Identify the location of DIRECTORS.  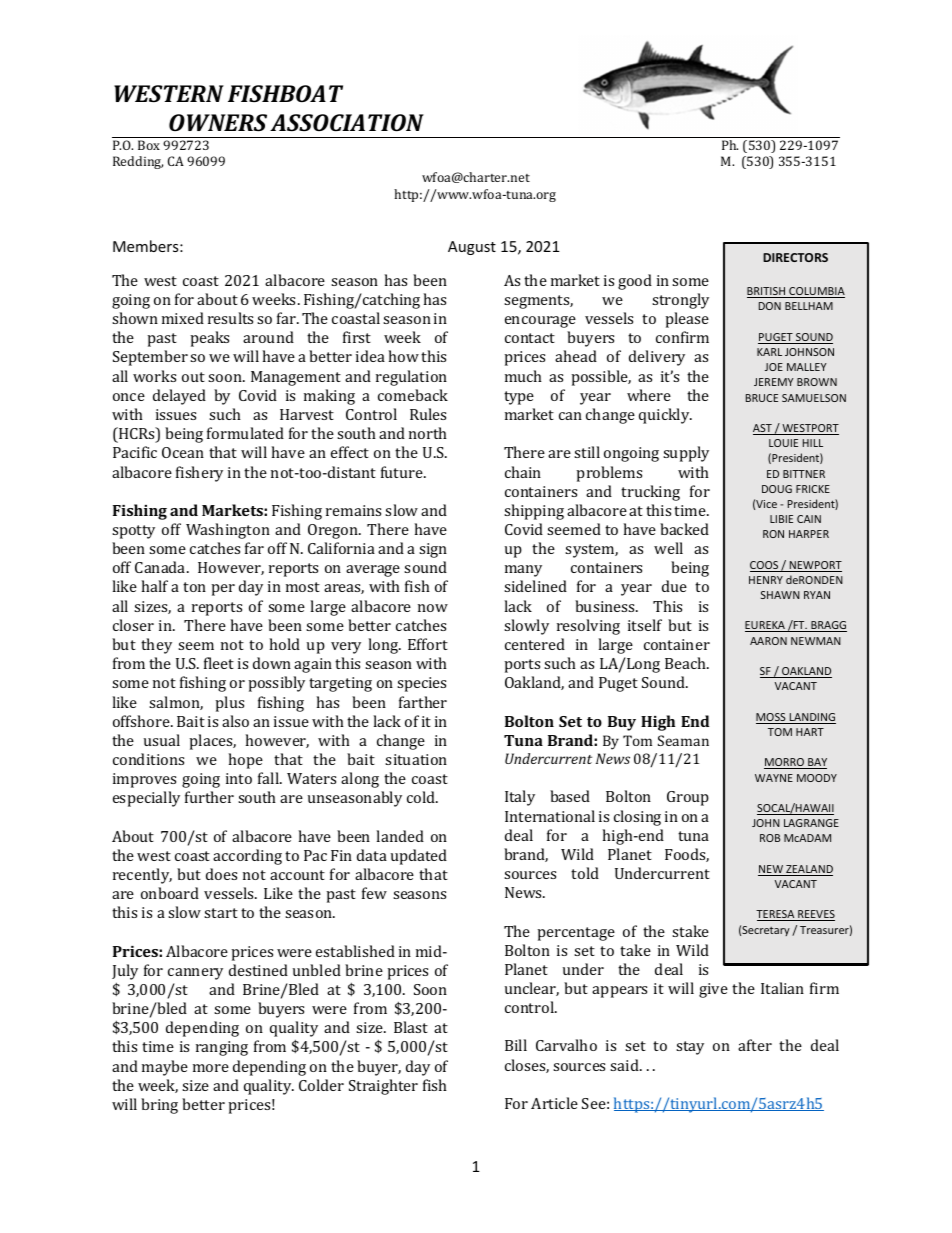
(795, 257).
